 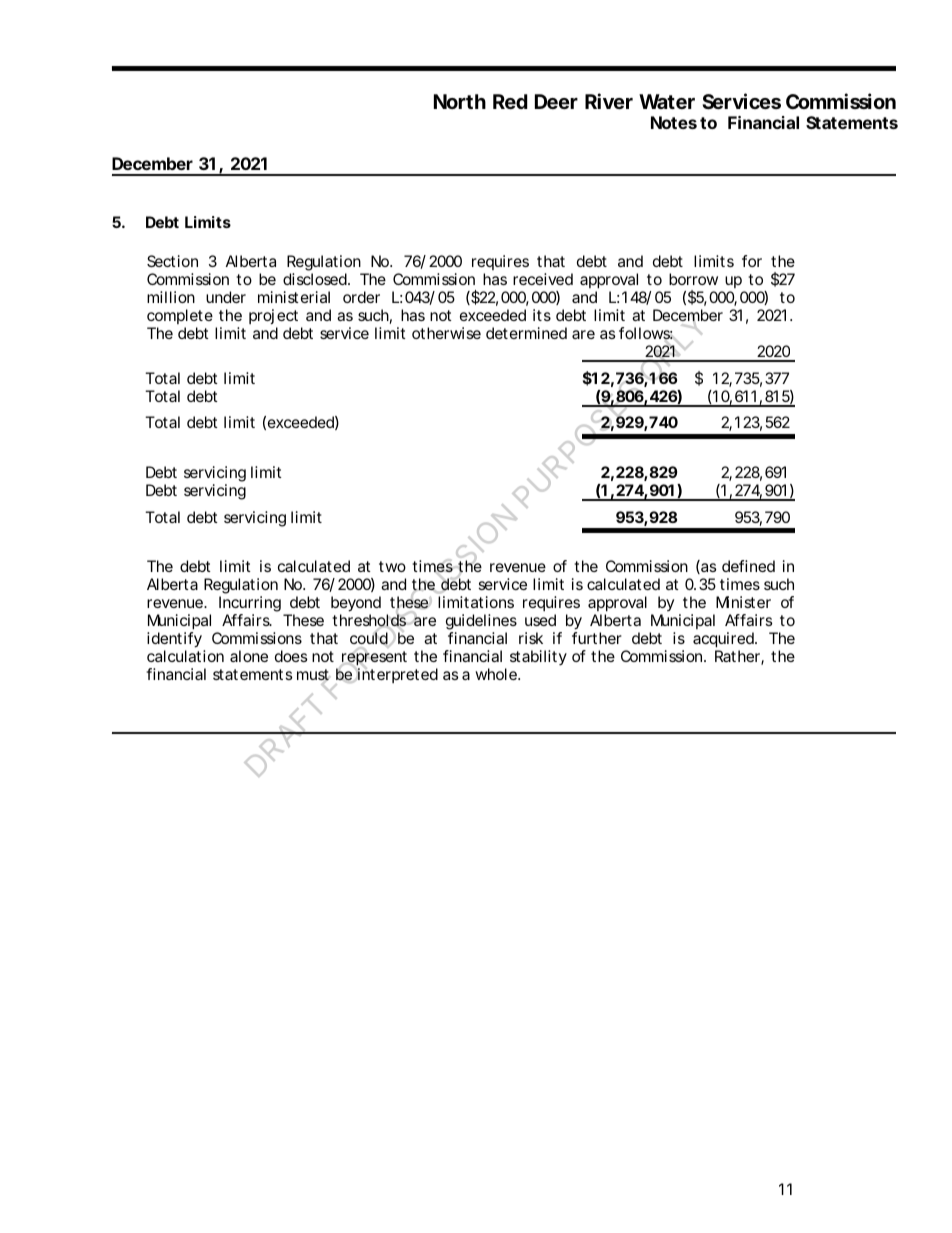 What do you see at coordinates (250, 604) in the screenshot?
I see `Incurring` at bounding box center [250, 604].
